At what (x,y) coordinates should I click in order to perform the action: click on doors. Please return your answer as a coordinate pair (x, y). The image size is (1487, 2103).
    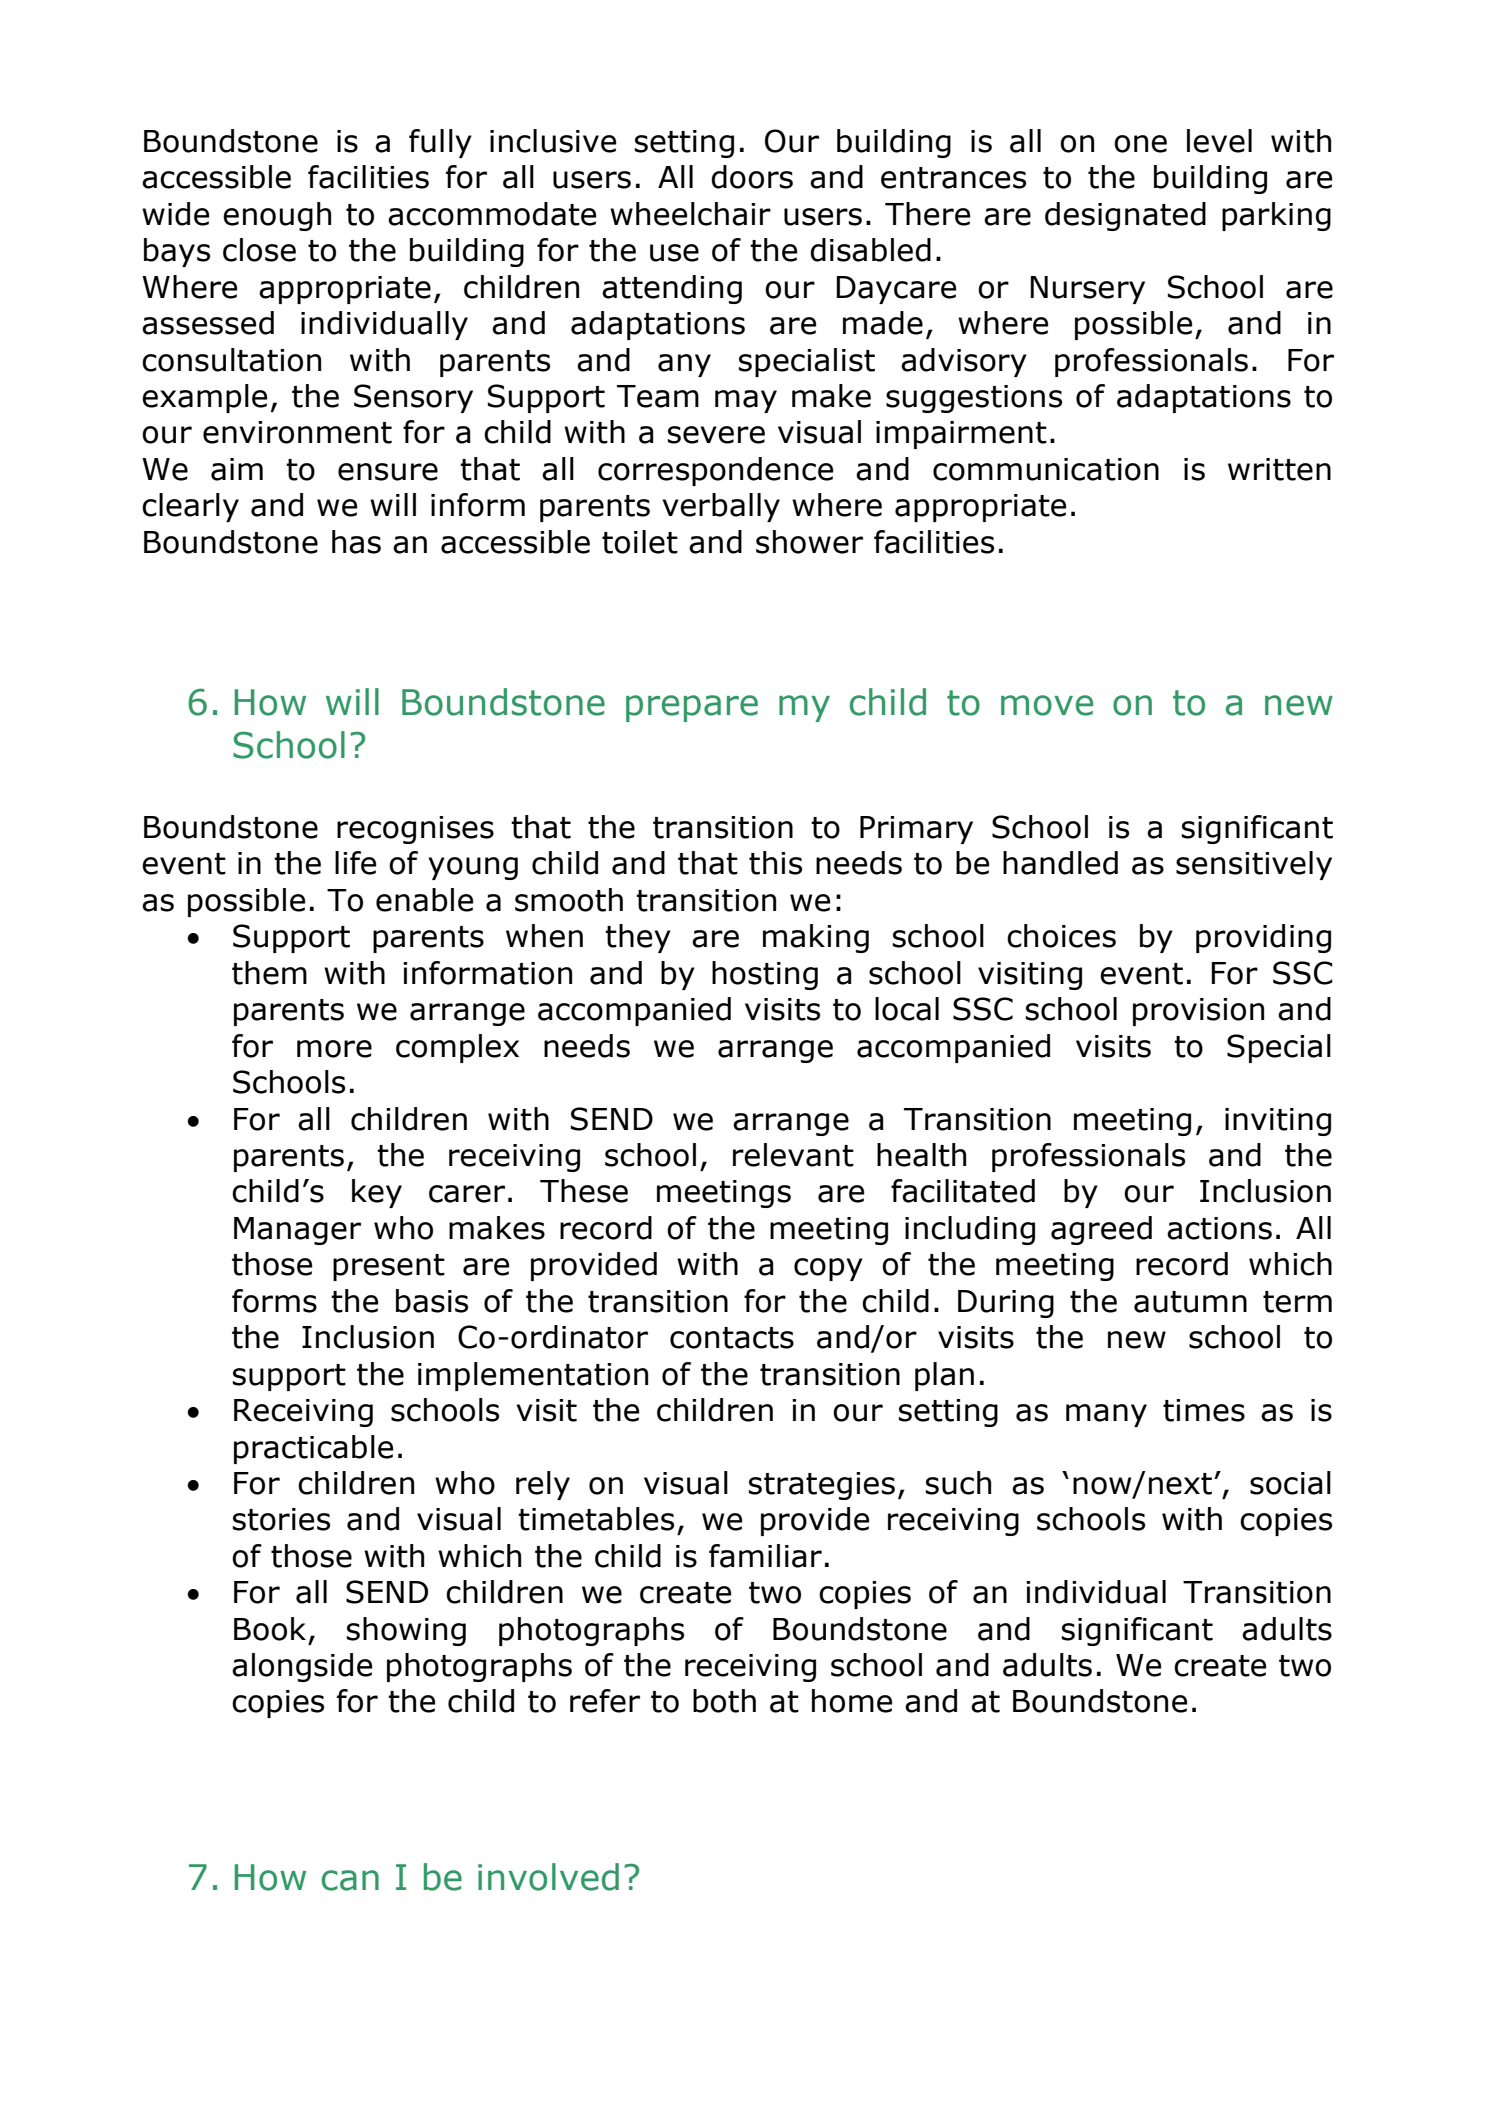
    Looking at the image, I should click on (752, 177).
